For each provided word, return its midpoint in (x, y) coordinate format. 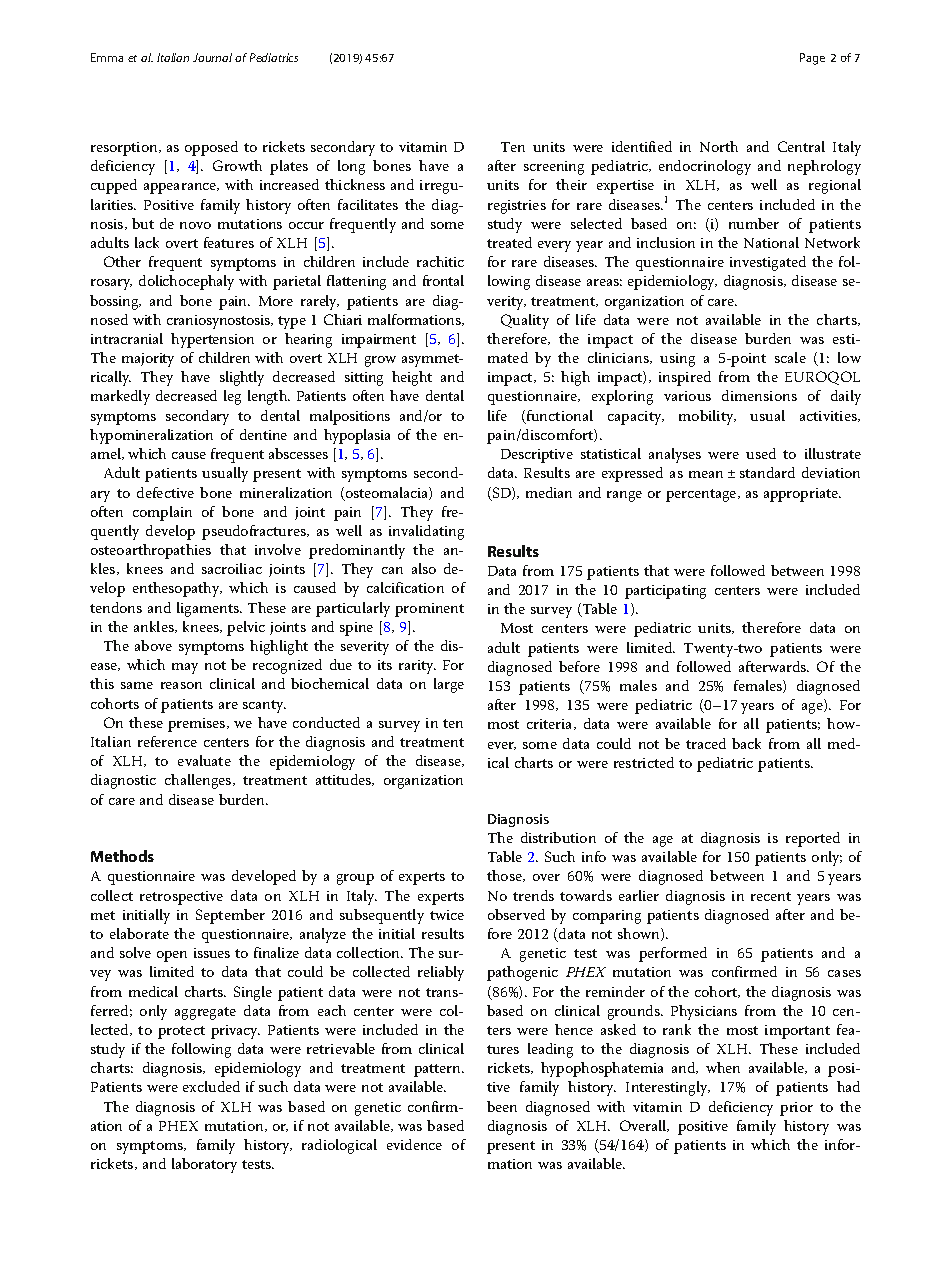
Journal (212, 57)
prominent (429, 610)
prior (796, 1109)
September (230, 916)
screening (554, 168)
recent (771, 896)
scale (790, 357)
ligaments (209, 609)
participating (665, 592)
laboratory (204, 1165)
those (505, 876)
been (502, 1106)
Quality (525, 321)
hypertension (212, 340)
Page (812, 59)
